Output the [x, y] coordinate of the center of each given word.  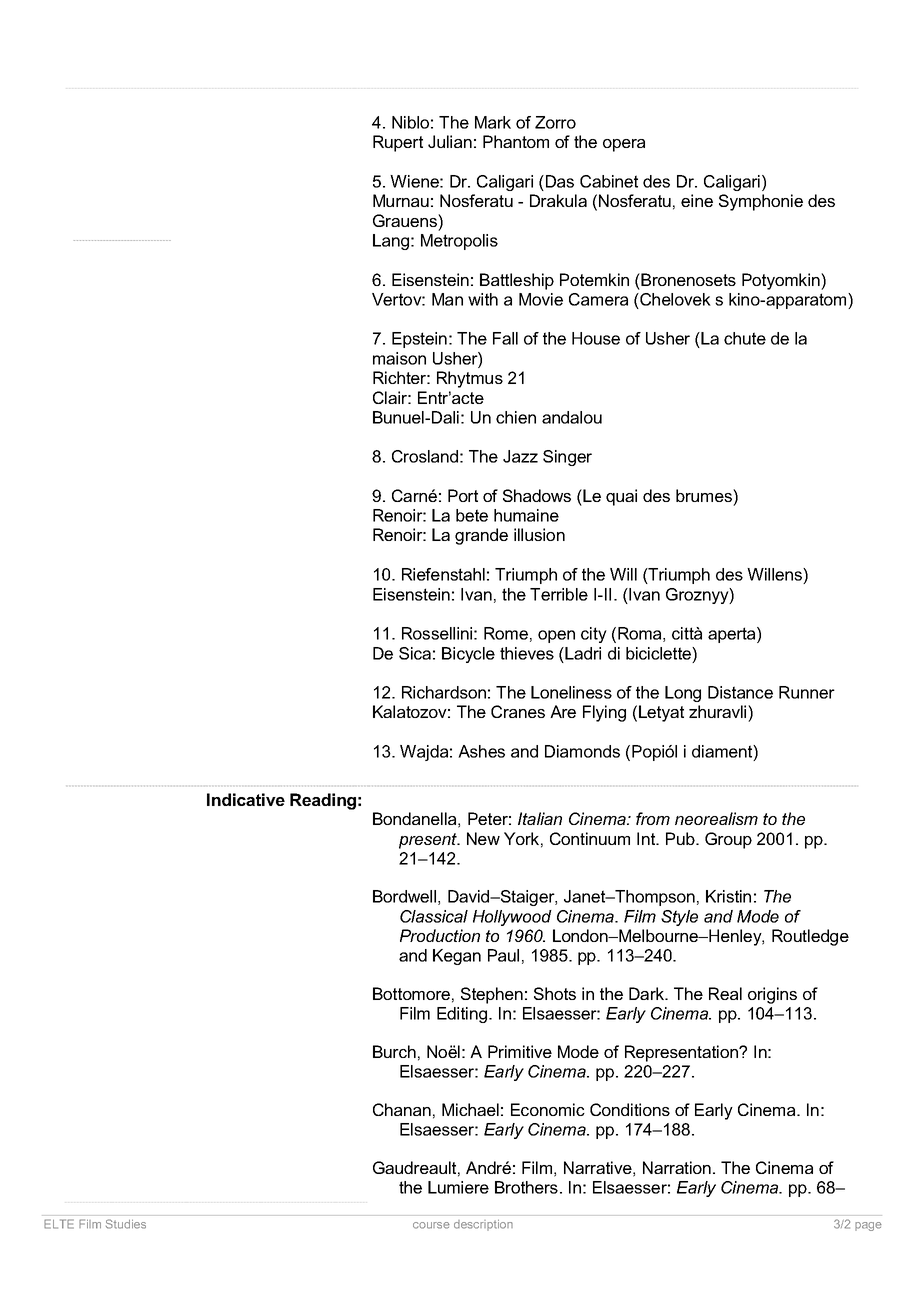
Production [440, 935]
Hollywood [512, 918]
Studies [126, 1224]
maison [399, 358]
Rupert [398, 143]
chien [516, 417]
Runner [807, 692]
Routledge [810, 937]
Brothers [526, 1187]
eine [697, 200]
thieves [527, 653]
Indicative [246, 799]
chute [745, 338]
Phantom [516, 141]
